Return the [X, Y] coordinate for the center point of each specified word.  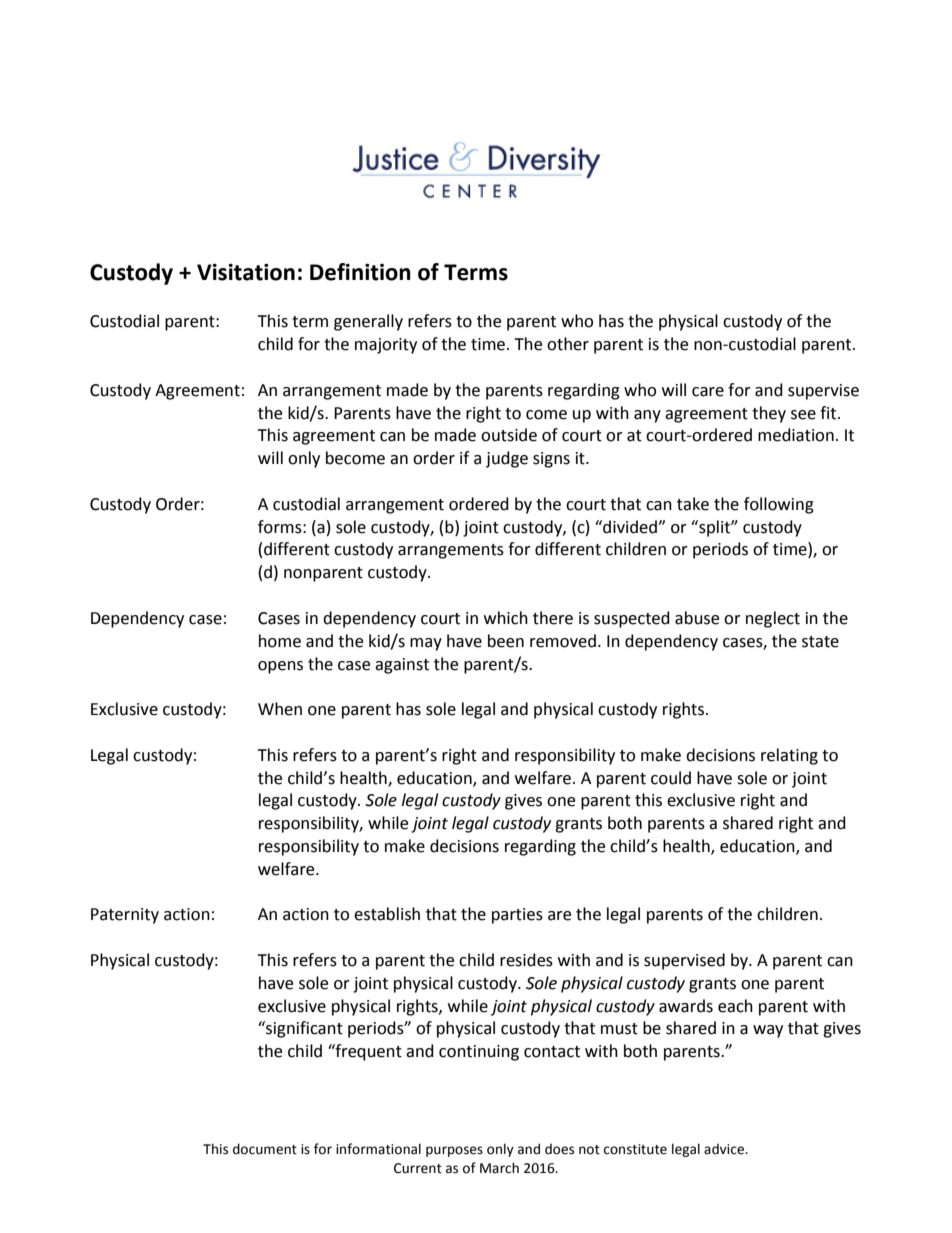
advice [725, 1149]
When [280, 709]
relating [789, 756]
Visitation [246, 272]
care [708, 392]
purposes [454, 1151]
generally [368, 322]
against [402, 666]
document [265, 1149]
